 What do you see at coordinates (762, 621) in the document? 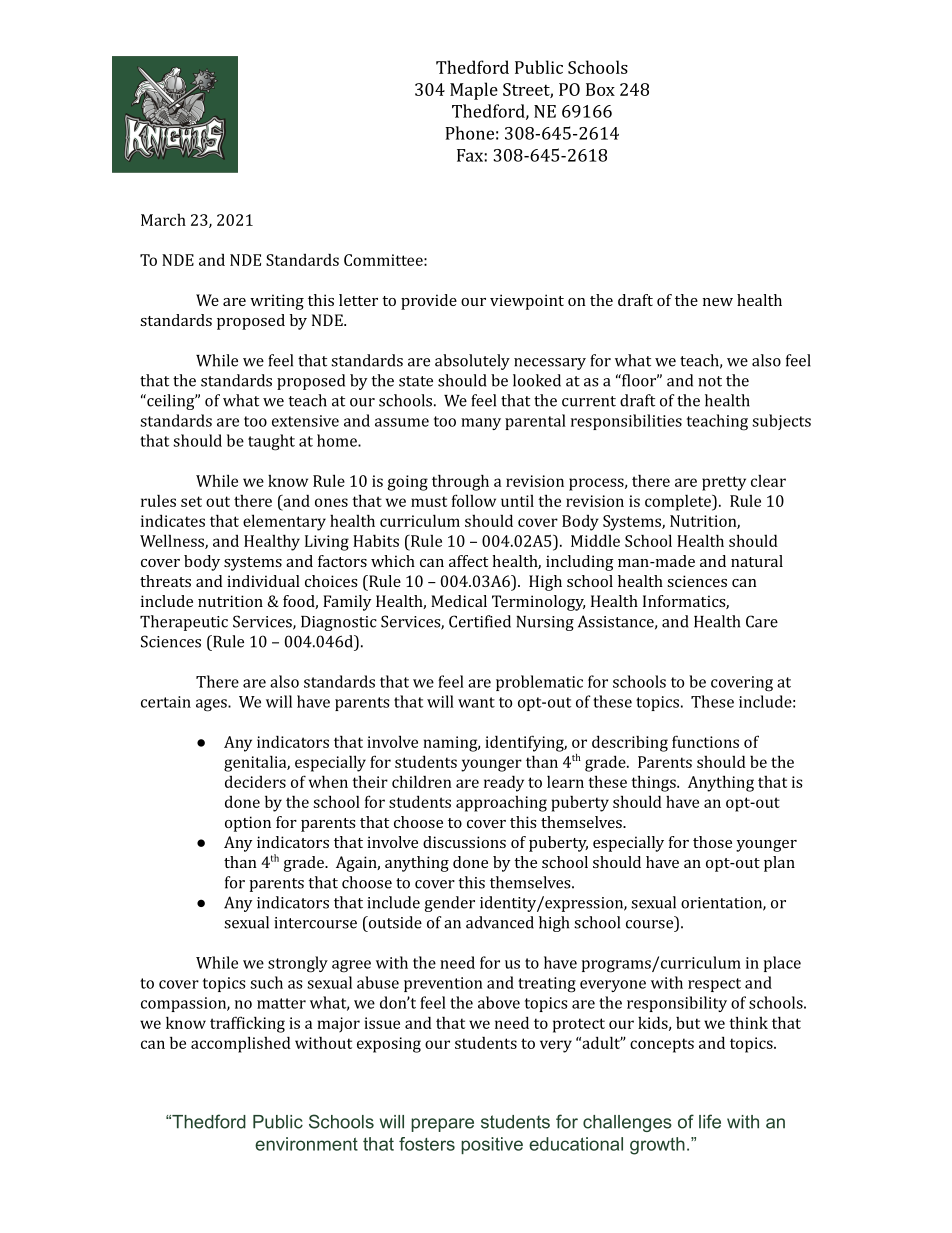
I see `Care` at bounding box center [762, 621].
